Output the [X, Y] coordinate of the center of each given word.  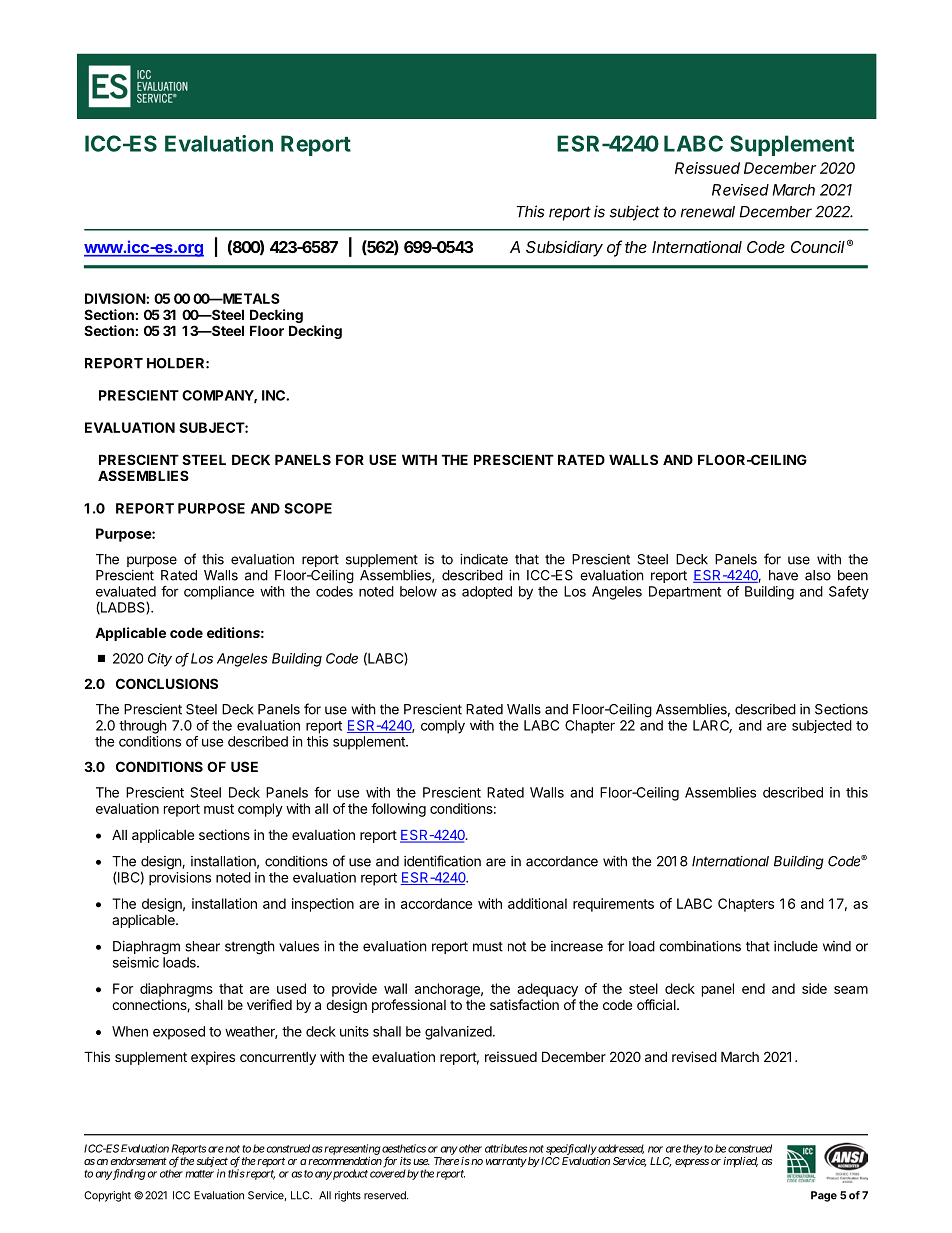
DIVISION [116, 298]
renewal [708, 212]
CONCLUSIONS [167, 683]
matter [199, 1174]
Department [685, 592]
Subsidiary [564, 249]
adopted [487, 592]
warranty [506, 1162]
